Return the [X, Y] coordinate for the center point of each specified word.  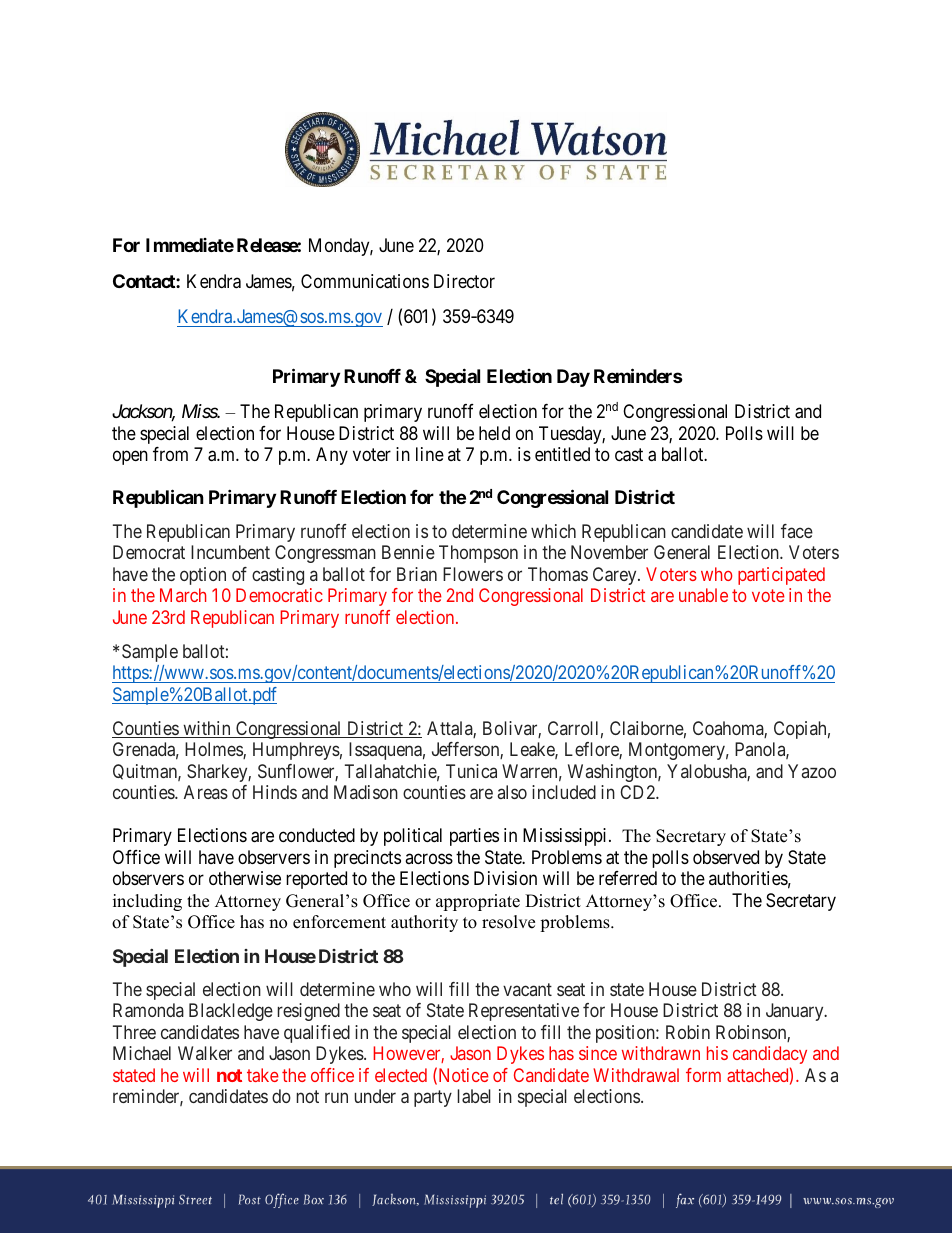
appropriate [478, 902]
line [430, 454]
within [207, 729]
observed [726, 857]
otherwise [245, 878]
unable [703, 595]
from [170, 454]
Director [464, 281]
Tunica [471, 771]
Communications [365, 281]
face [797, 531]
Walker [205, 1053]
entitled [562, 454]
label [474, 1096]
